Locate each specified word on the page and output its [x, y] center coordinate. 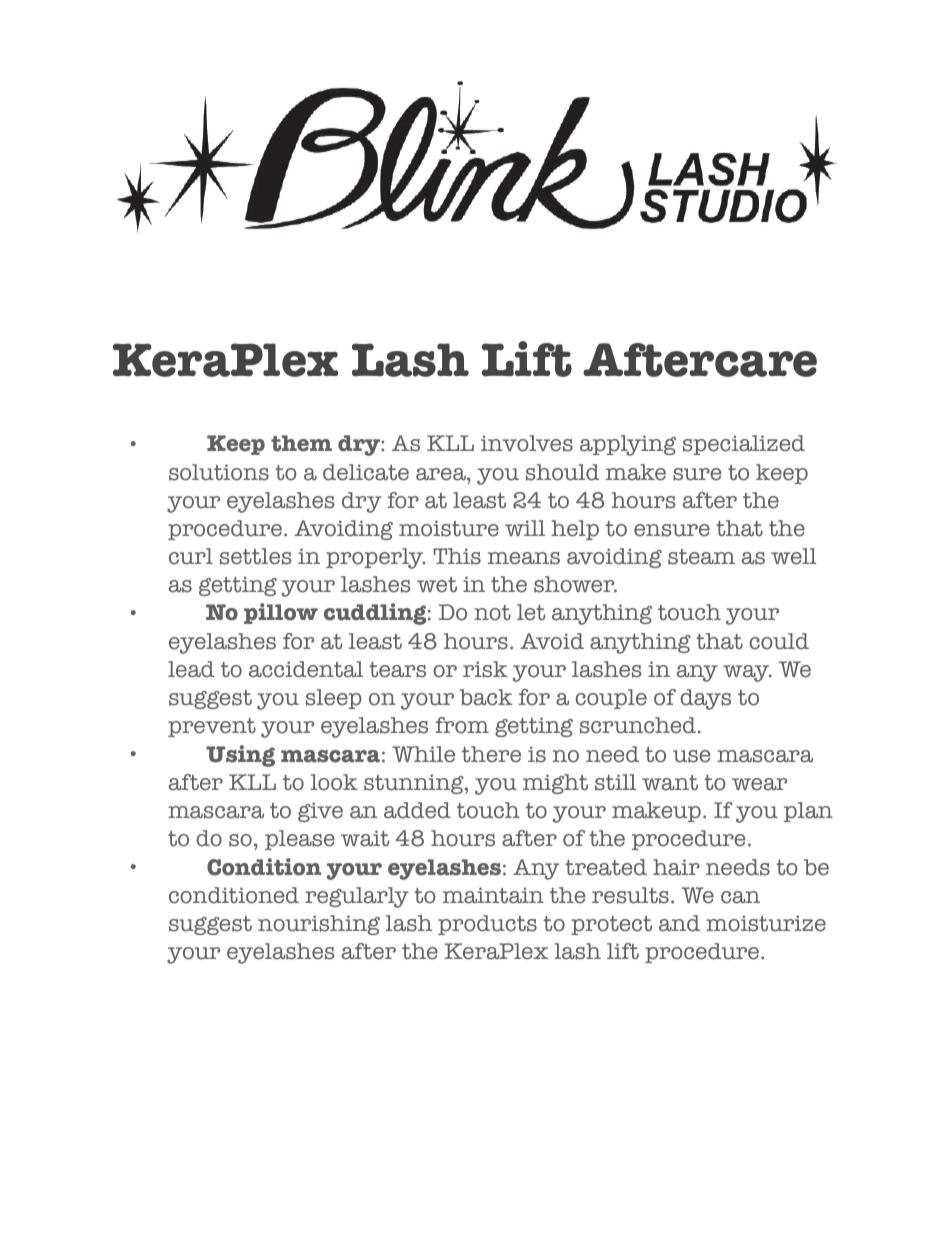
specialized [744, 445]
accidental [306, 669]
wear [759, 784]
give [320, 812]
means [524, 558]
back [486, 697]
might [555, 784]
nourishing [319, 925]
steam [701, 557]
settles [256, 556]
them [301, 443]
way [747, 673]
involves [527, 443]
